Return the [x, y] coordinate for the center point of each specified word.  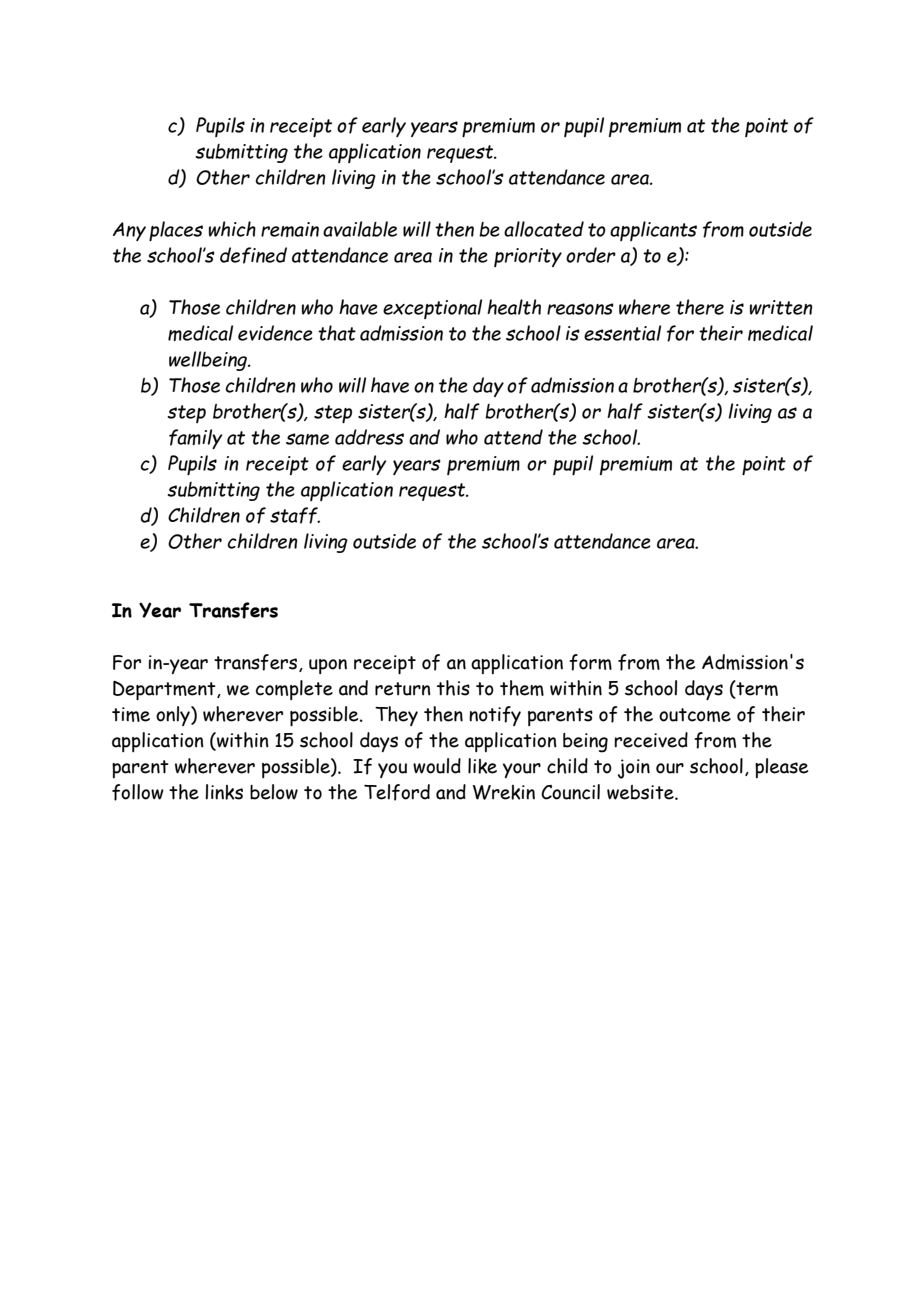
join [634, 769]
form [590, 662]
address [369, 437]
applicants [653, 231]
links [224, 792]
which [232, 229]
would [437, 766]
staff [295, 515]
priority [528, 257]
